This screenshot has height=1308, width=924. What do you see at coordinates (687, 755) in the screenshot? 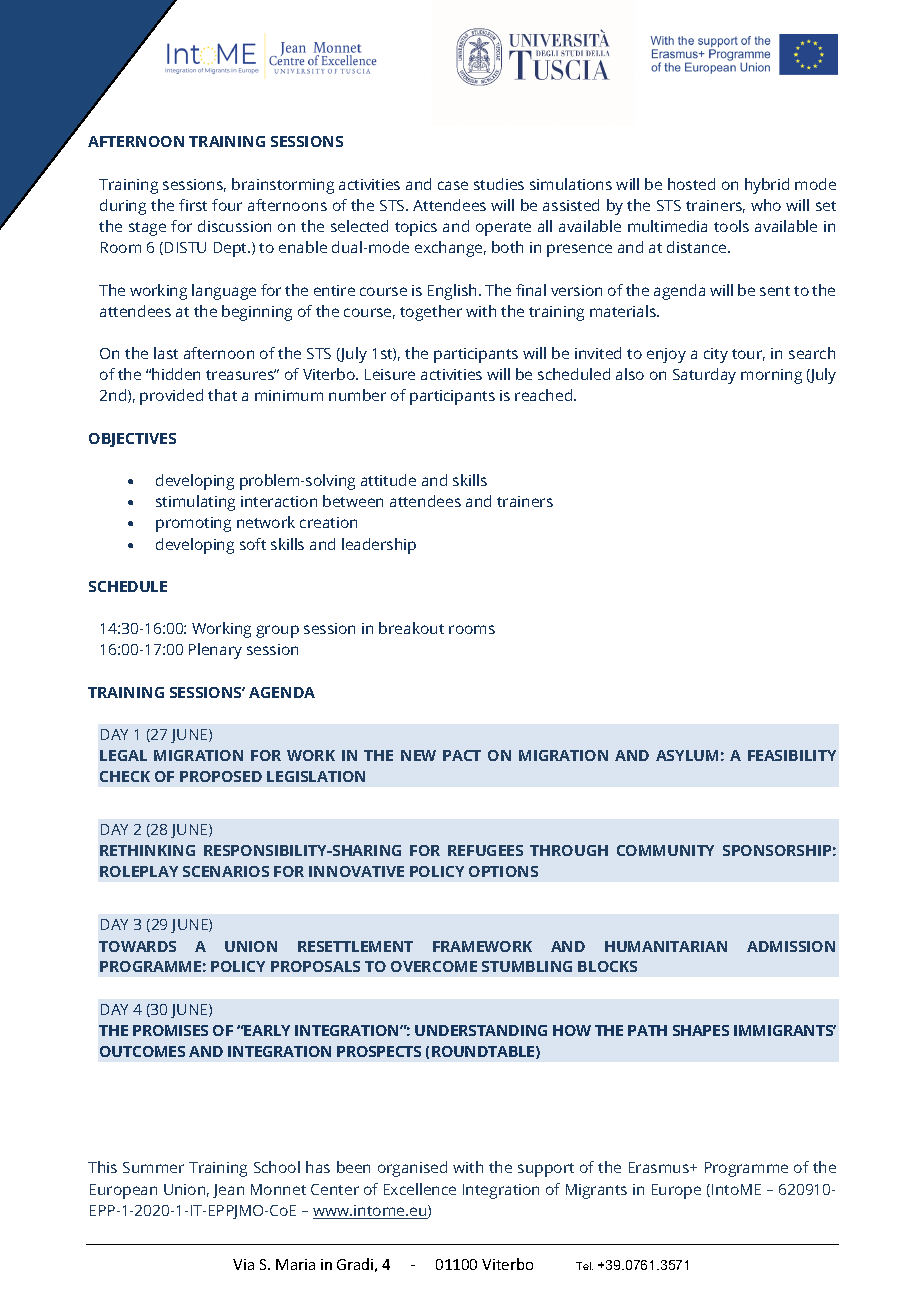
I see `ASYLUM` at bounding box center [687, 755].
